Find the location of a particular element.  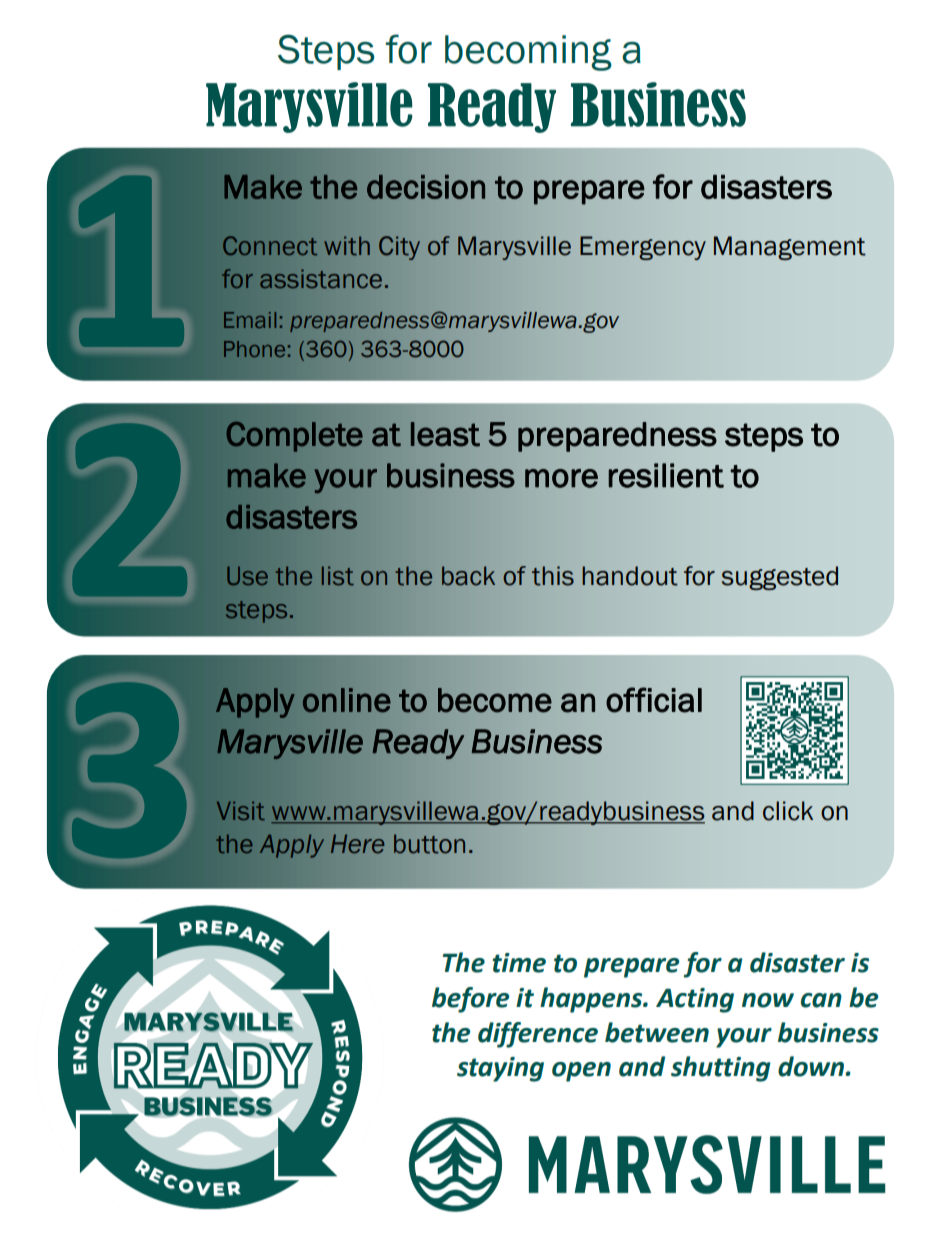

decision is located at coordinates (426, 187).
